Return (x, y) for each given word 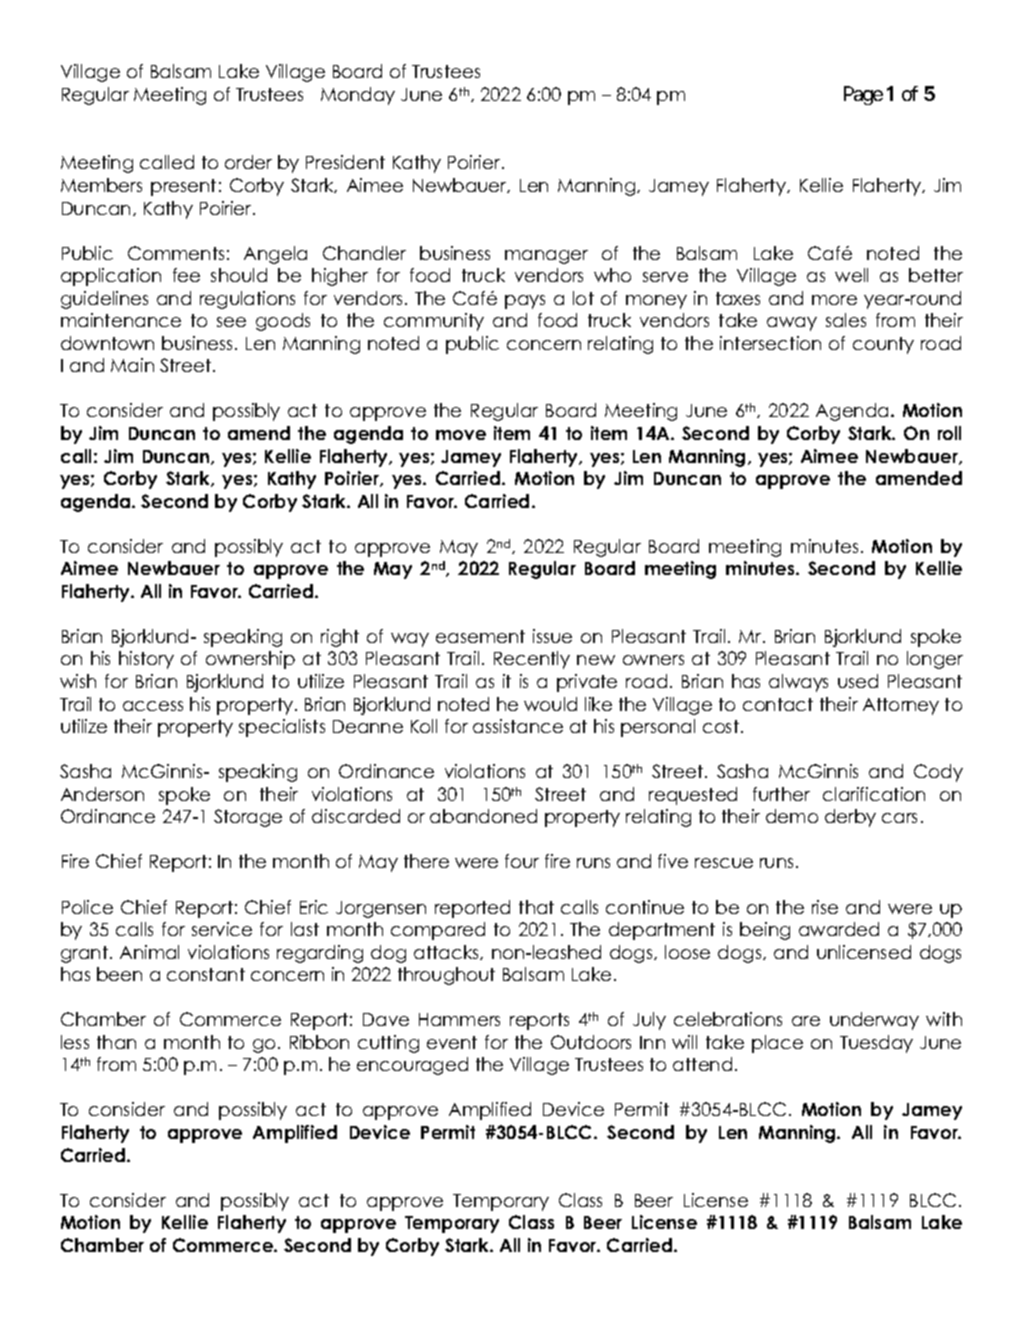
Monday (358, 96)
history (146, 660)
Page (863, 95)
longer (935, 660)
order (248, 162)
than (116, 1042)
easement (480, 636)
